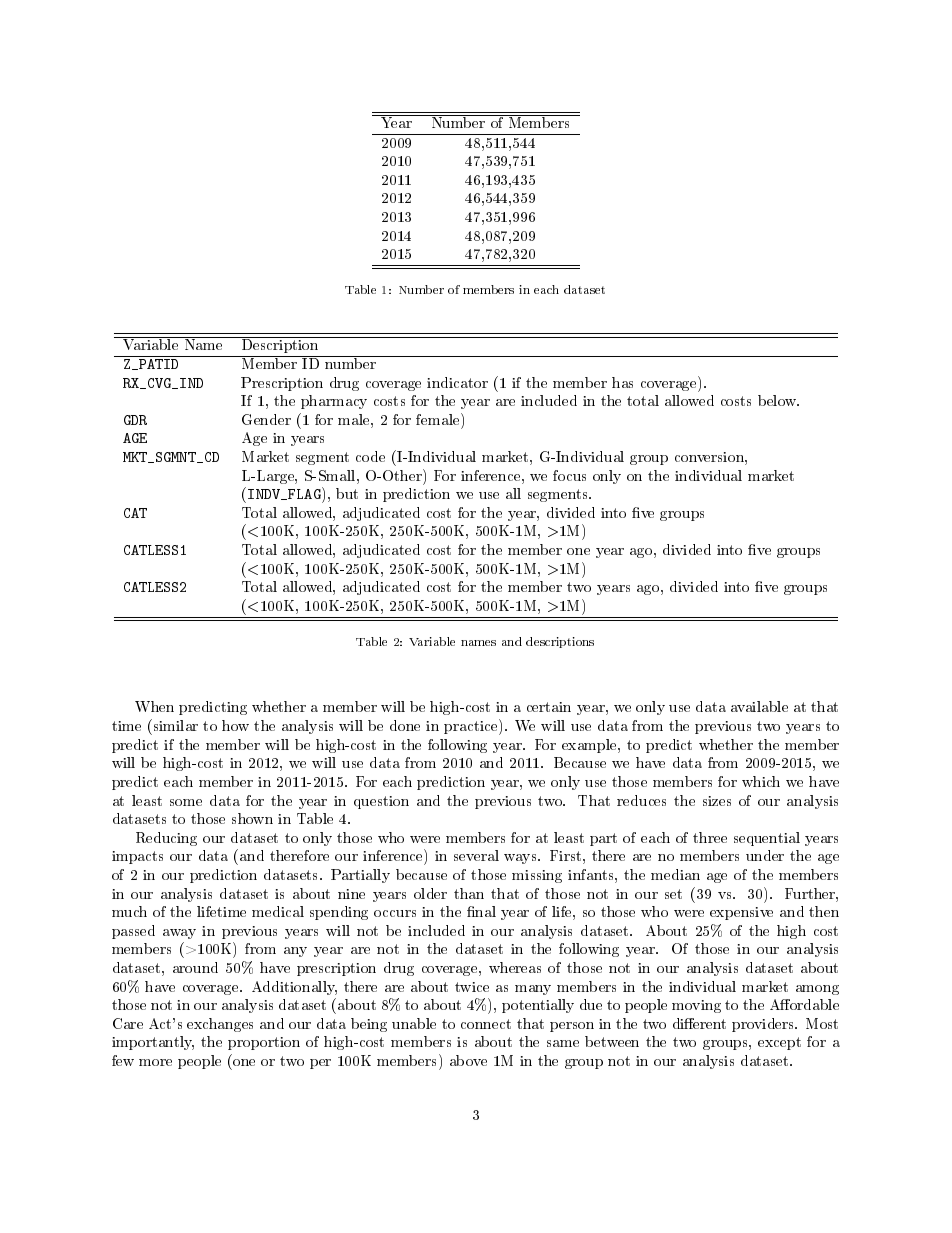 The width and height of the screenshot is (952, 1233). What do you see at coordinates (174, 725) in the screenshot?
I see `similar` at bounding box center [174, 725].
